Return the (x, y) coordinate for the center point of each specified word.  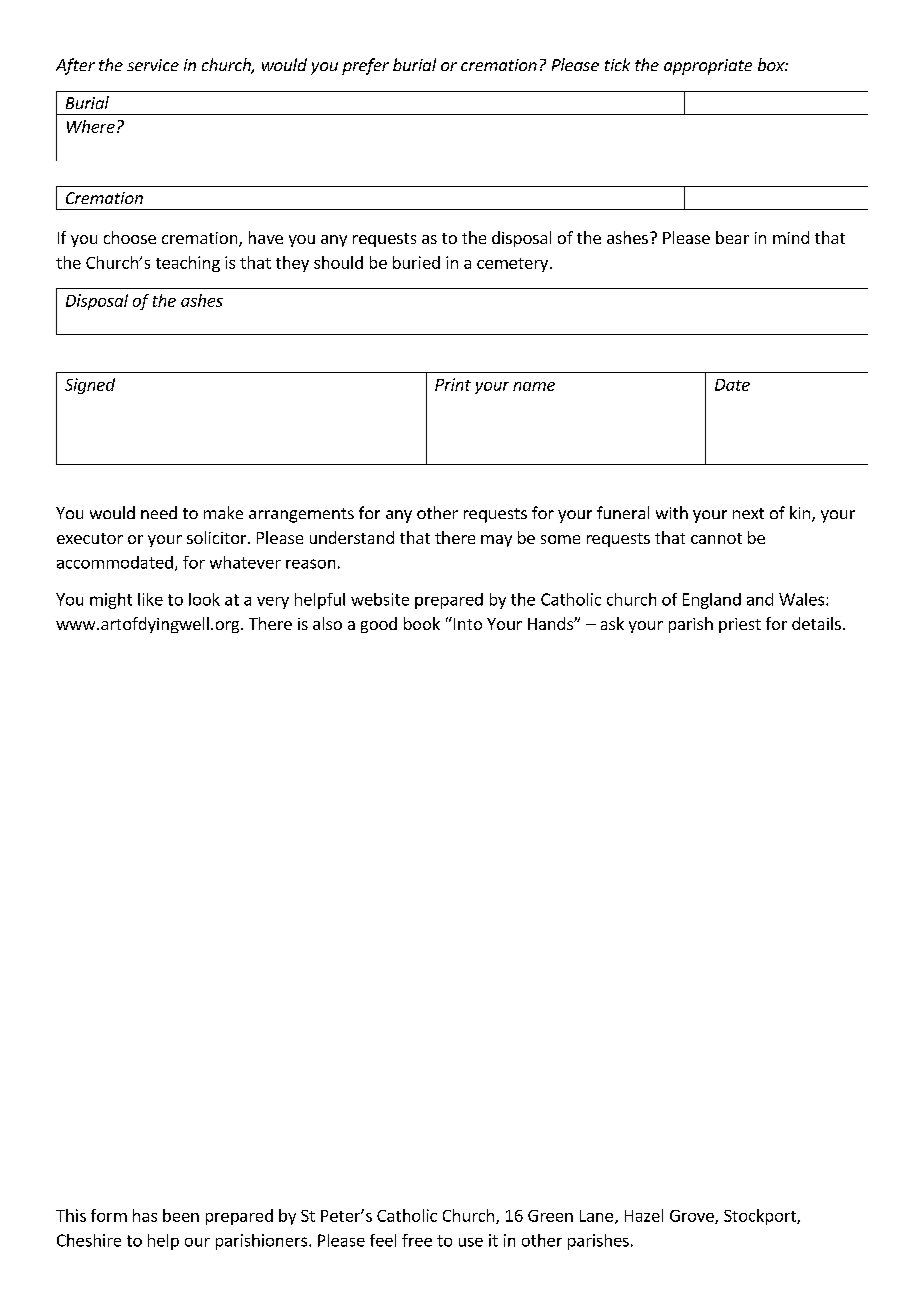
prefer (365, 66)
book (422, 623)
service (153, 65)
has (145, 1215)
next (748, 513)
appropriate (708, 67)
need (159, 512)
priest (740, 625)
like (150, 599)
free (417, 1240)
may (496, 541)
